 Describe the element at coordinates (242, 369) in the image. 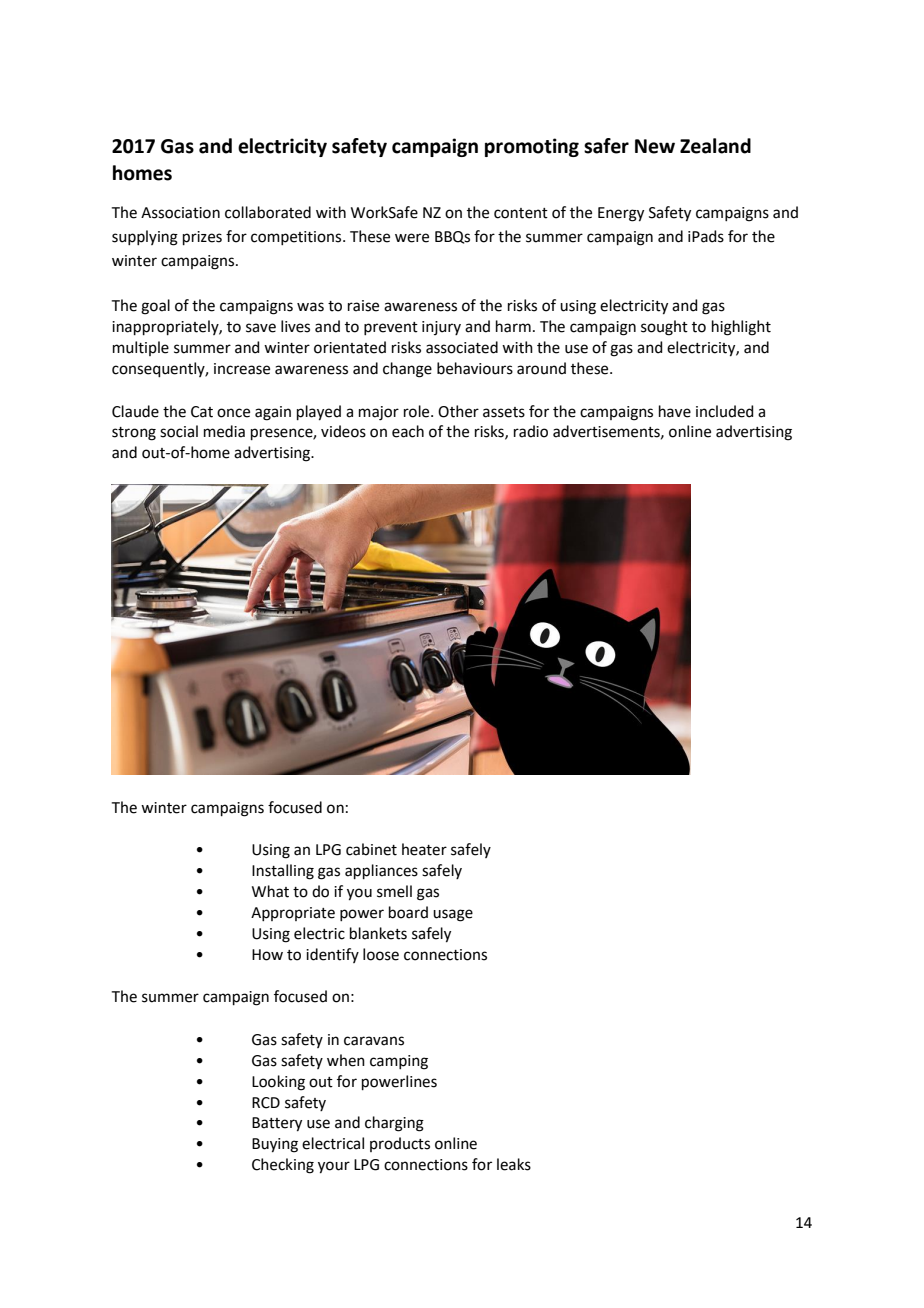

I see `increase` at that location.
